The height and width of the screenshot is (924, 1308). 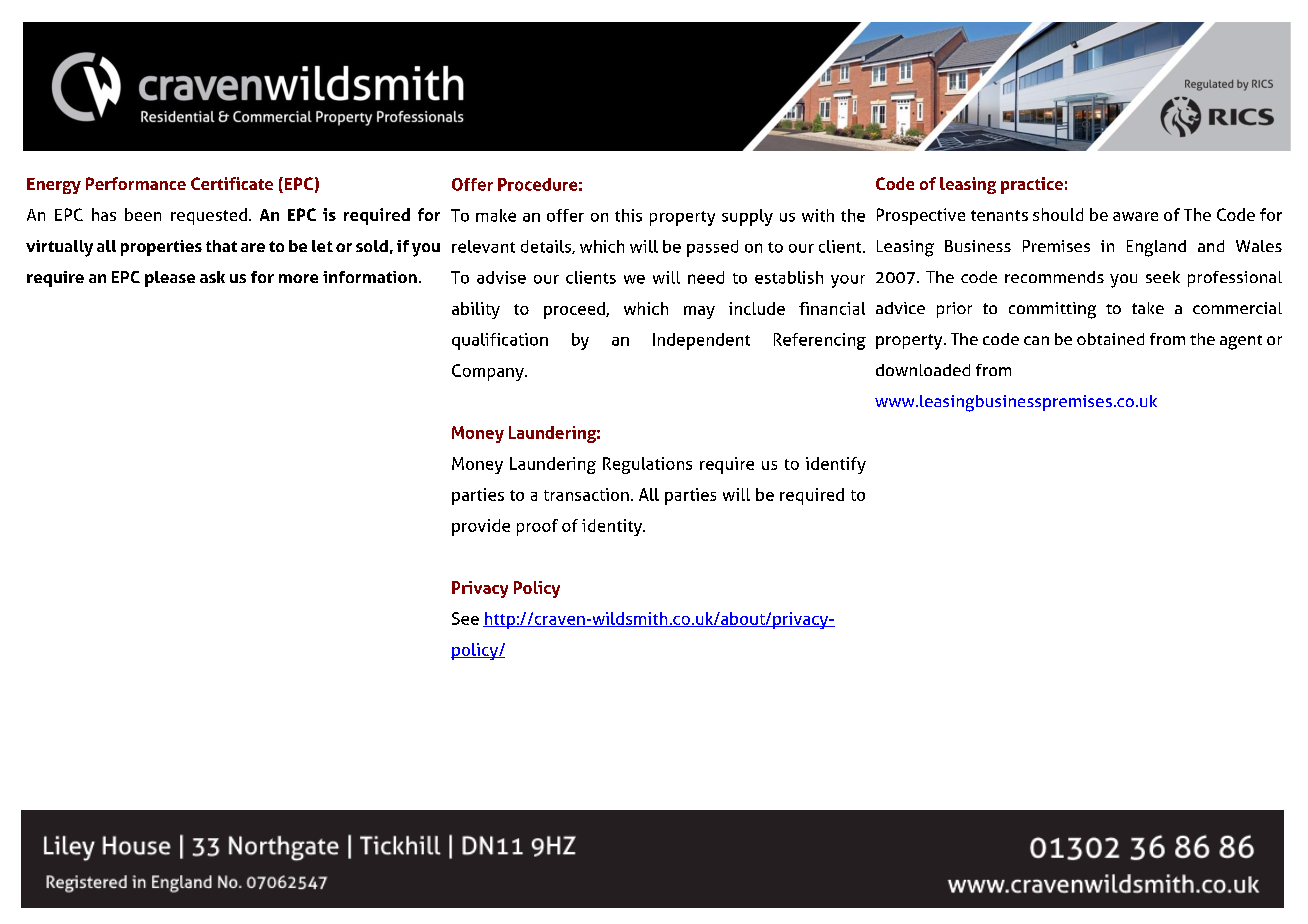 What do you see at coordinates (628, 215) in the screenshot?
I see `this` at bounding box center [628, 215].
